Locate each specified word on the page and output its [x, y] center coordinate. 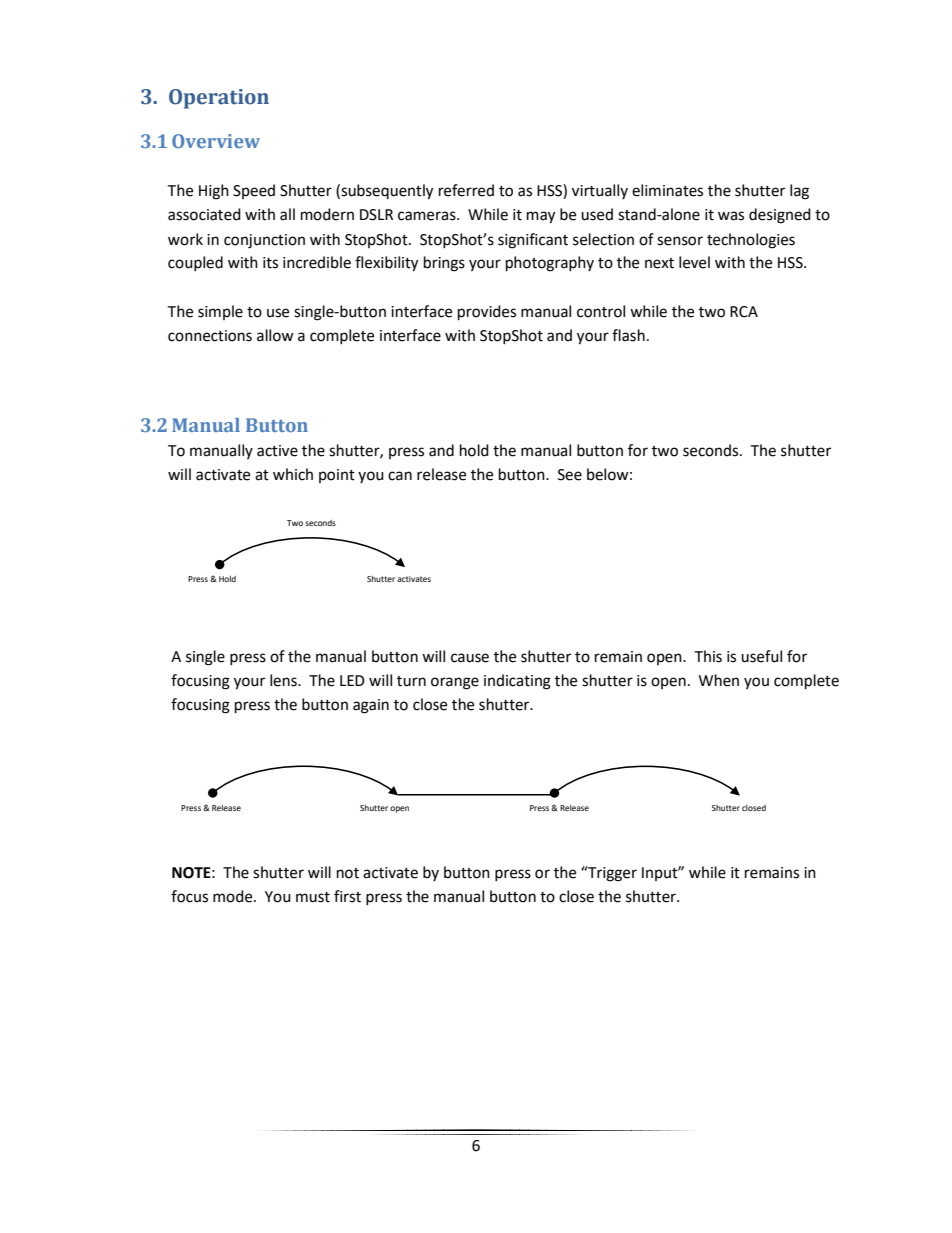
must [313, 897]
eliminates [667, 190]
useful [761, 656]
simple [220, 312]
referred [466, 190]
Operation [219, 99]
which [293, 474]
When [719, 680]
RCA [744, 312]
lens [284, 680]
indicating [517, 682]
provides [487, 313]
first [347, 896]
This [708, 656]
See [570, 475]
